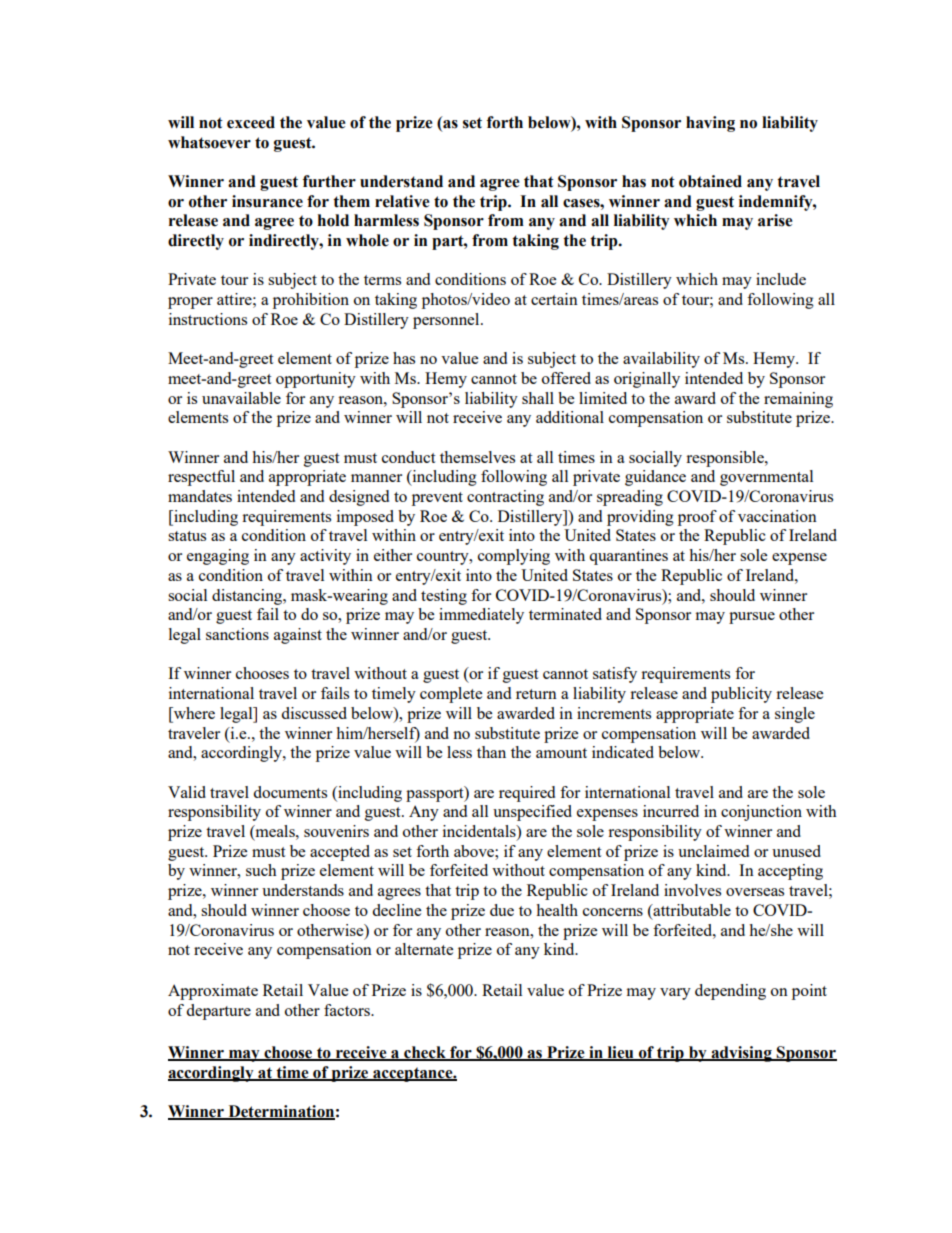 The height and width of the document is (1233, 952). Describe the element at coordinates (248, 597) in the document. I see `distancing` at that location.
